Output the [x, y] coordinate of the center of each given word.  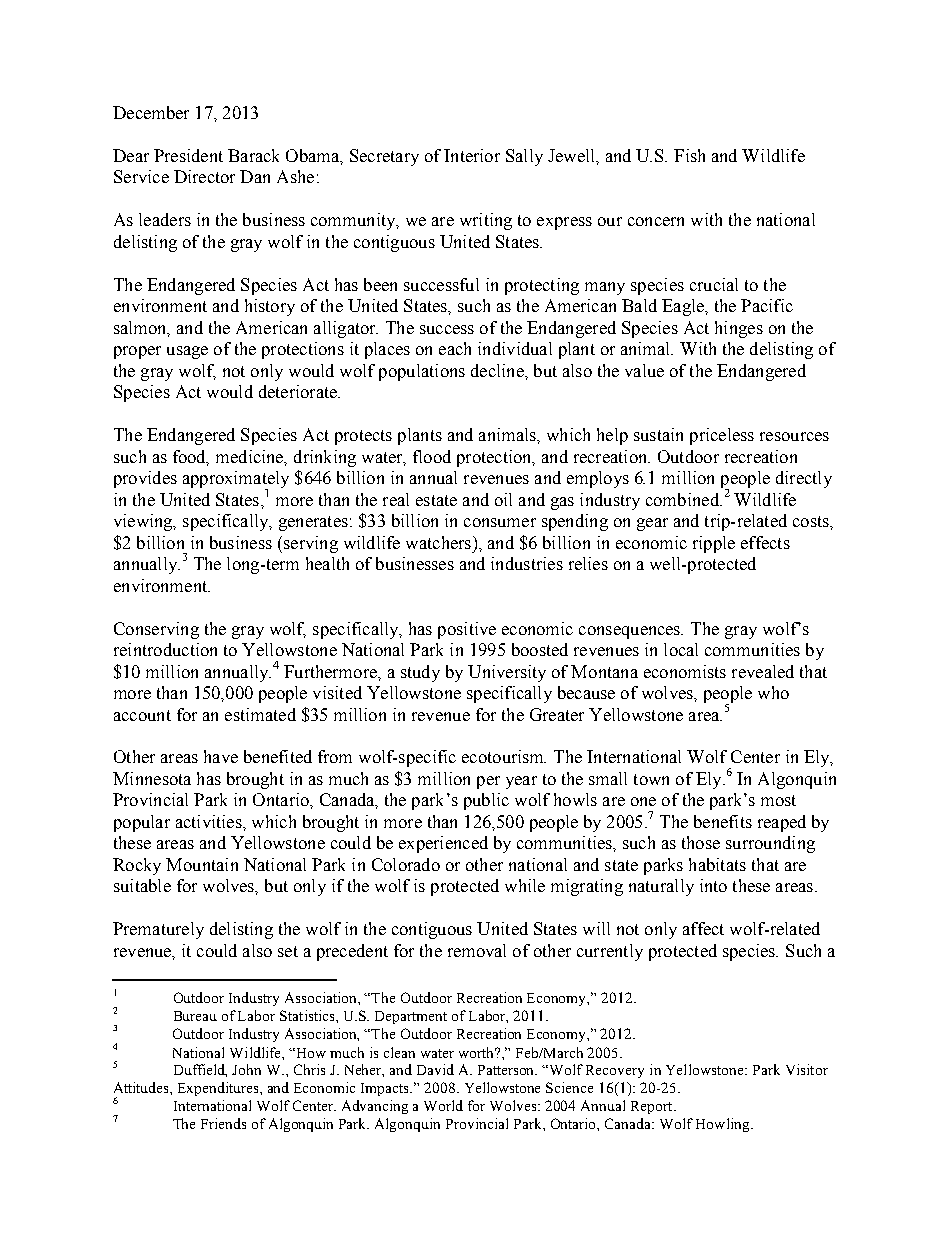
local [681, 649]
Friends [223, 1123]
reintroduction [165, 649]
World [443, 1105]
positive [467, 630]
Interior [472, 155]
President [188, 155]
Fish [689, 155]
